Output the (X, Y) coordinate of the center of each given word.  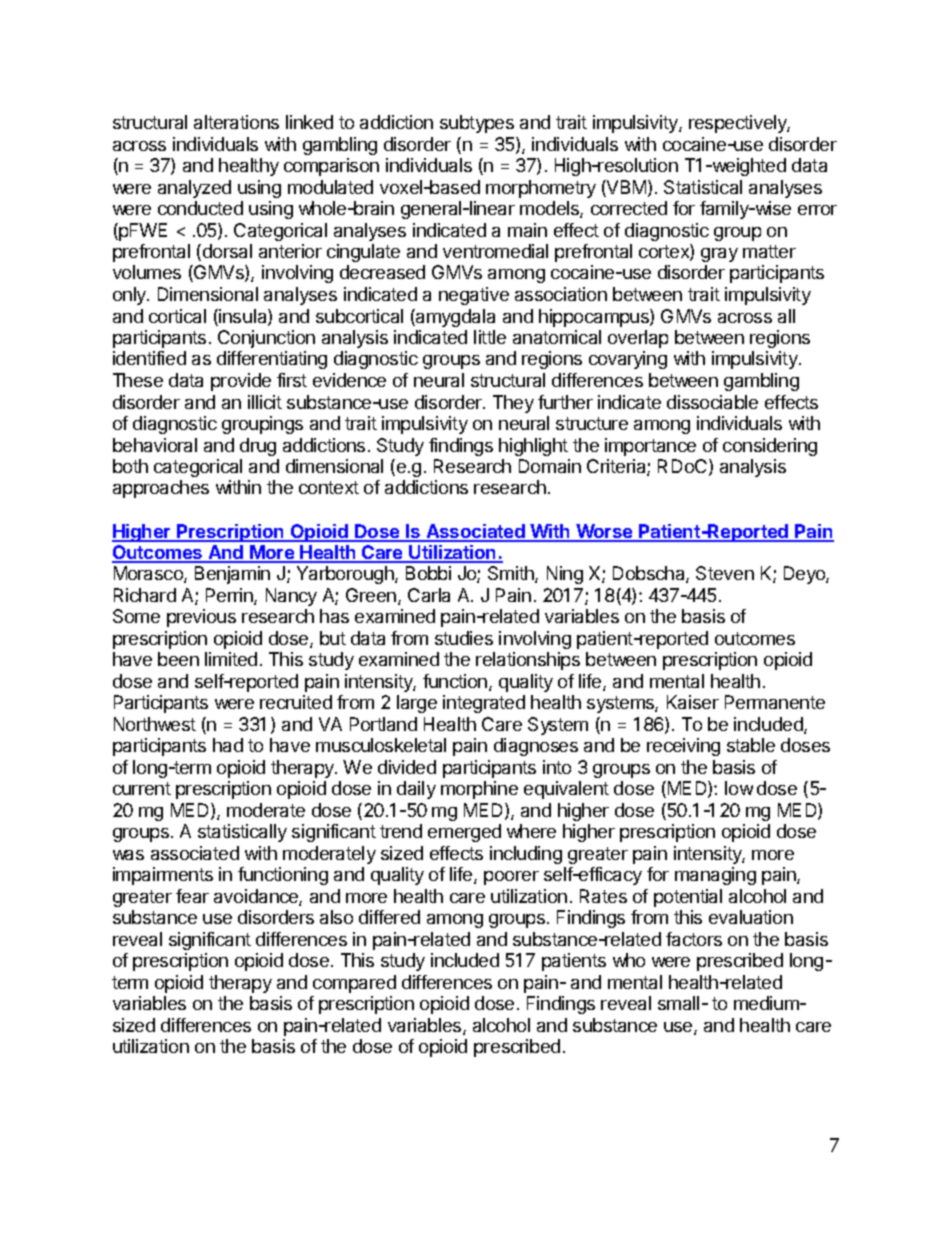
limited (231, 659)
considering (770, 447)
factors (694, 939)
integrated (484, 704)
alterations (236, 122)
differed (389, 917)
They (513, 404)
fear (192, 896)
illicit (265, 402)
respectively (739, 124)
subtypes (477, 124)
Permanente (775, 702)
